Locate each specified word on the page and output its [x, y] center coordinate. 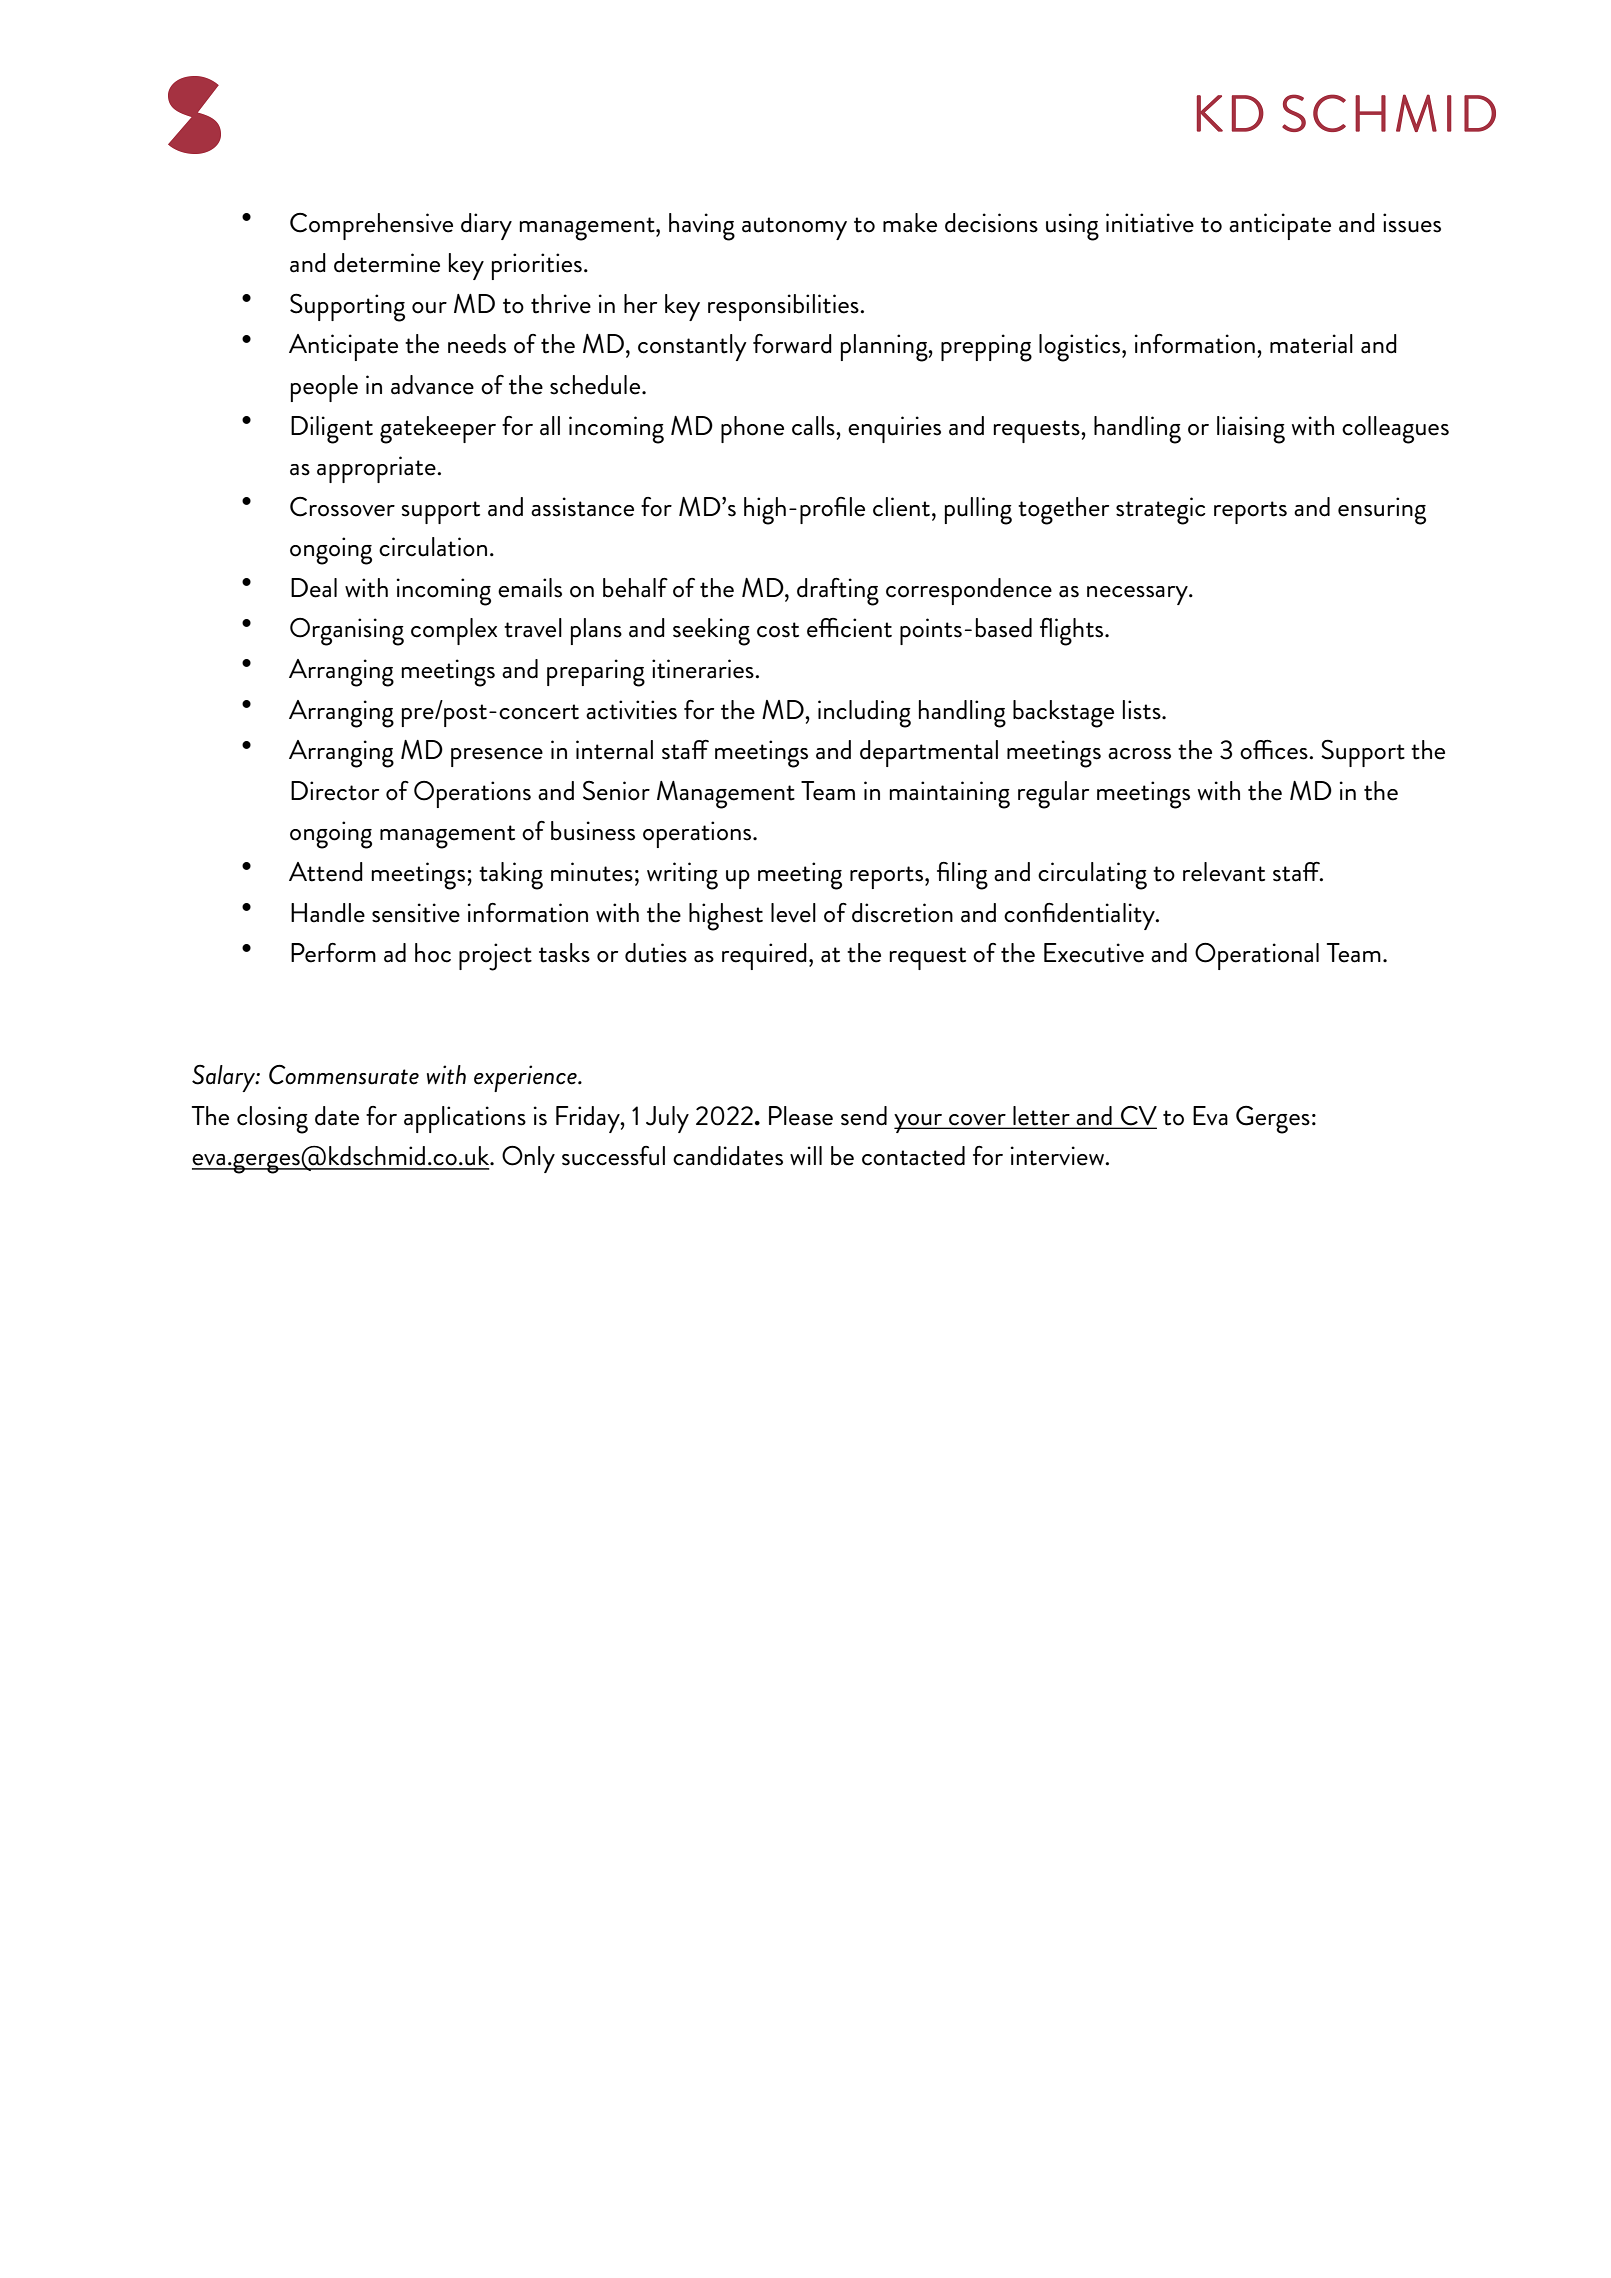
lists [1143, 710]
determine [387, 263]
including [864, 714]
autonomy [794, 228]
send [864, 1116]
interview [1059, 1156]
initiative [1150, 223]
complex [454, 631]
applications [465, 1119]
